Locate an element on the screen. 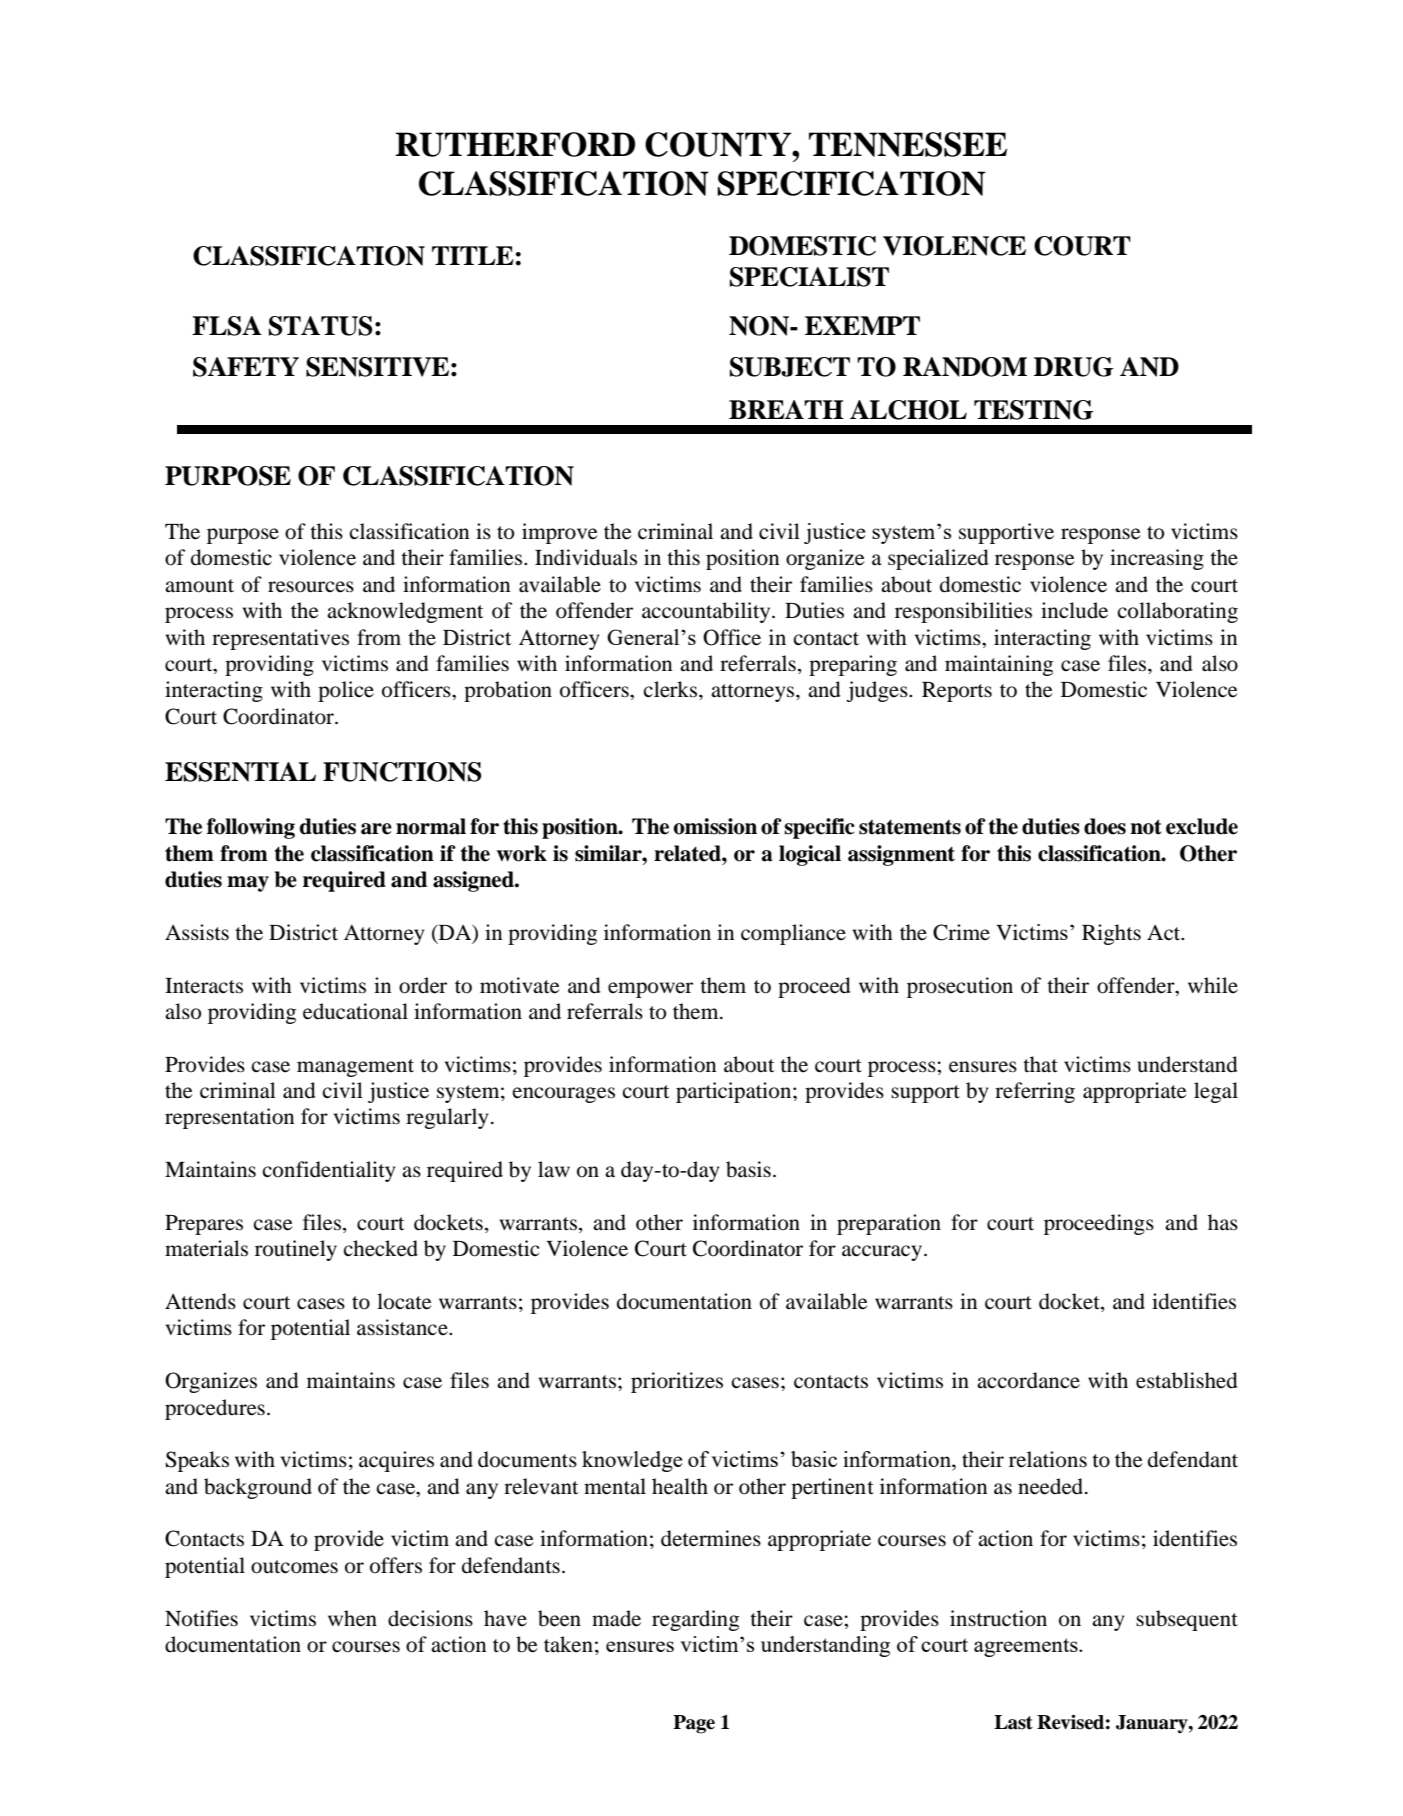  TENNESSEE is located at coordinates (908, 144).
